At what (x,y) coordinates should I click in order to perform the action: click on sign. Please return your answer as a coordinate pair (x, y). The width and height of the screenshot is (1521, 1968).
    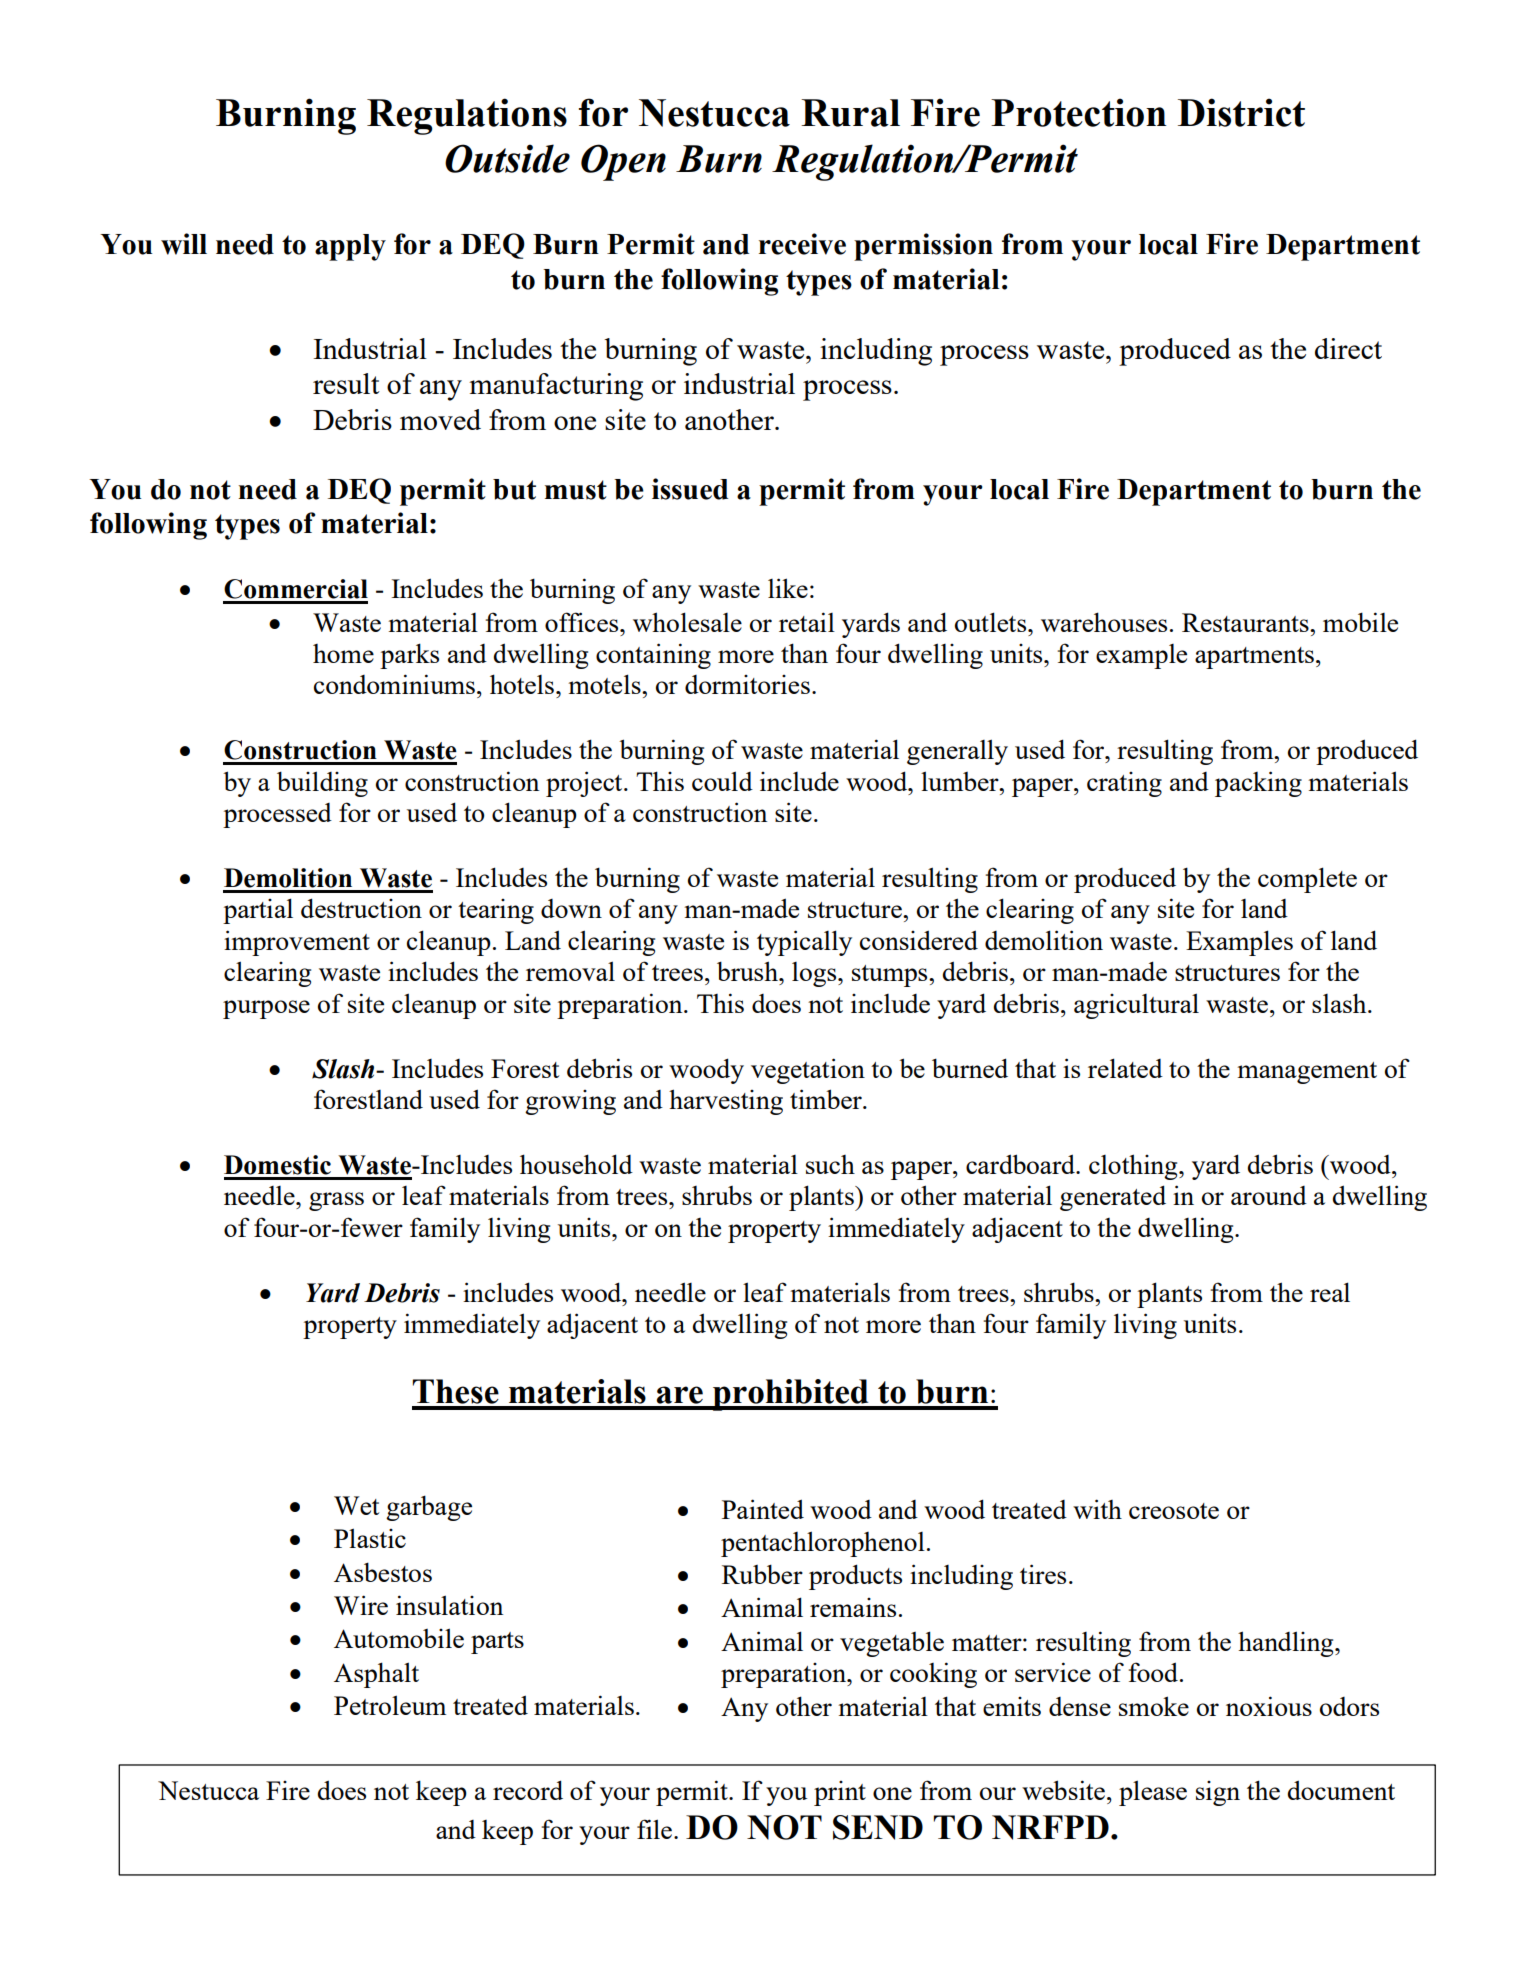
    Looking at the image, I should click on (1218, 1793).
